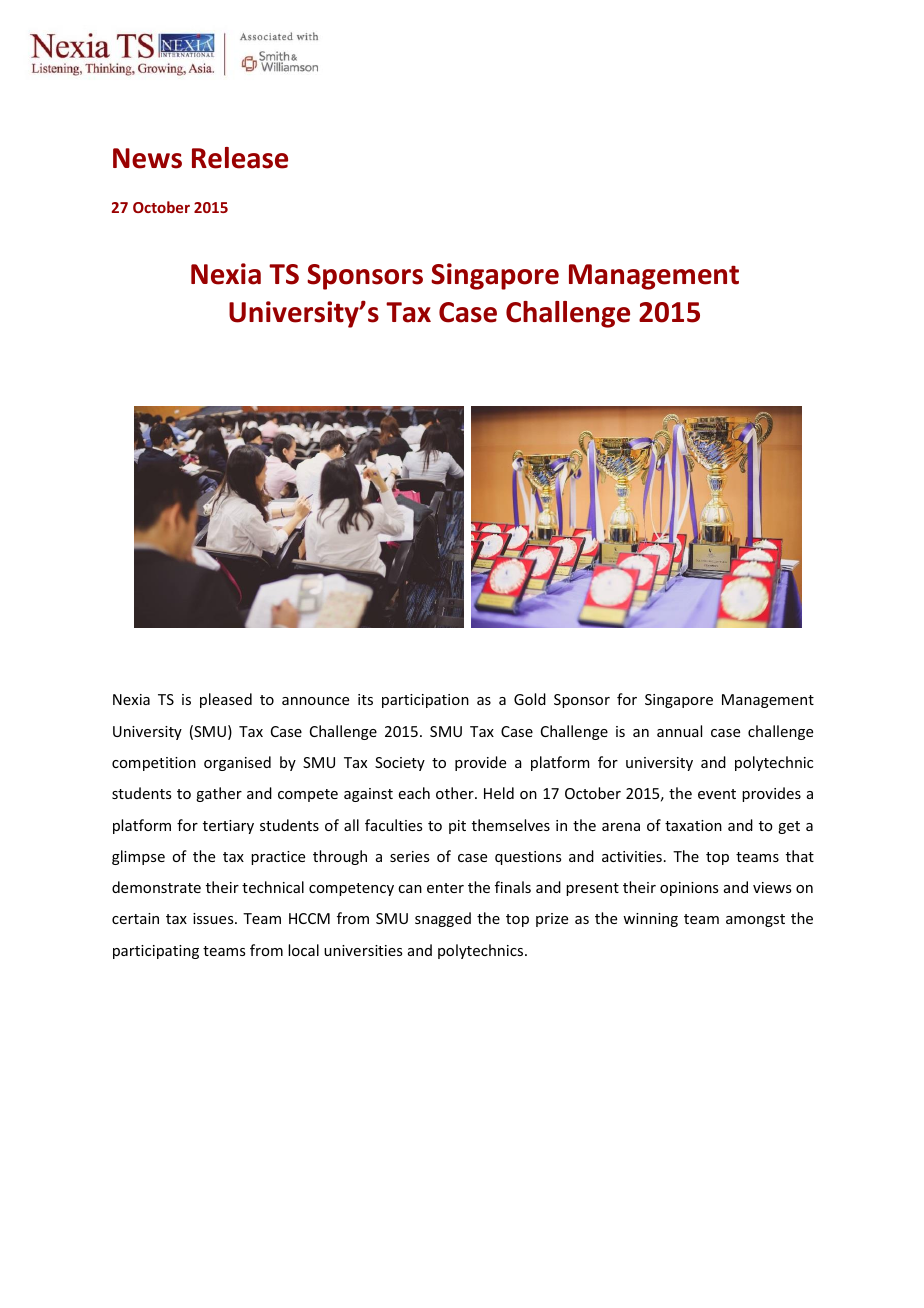 Image resolution: width=924 pixels, height=1308 pixels. I want to click on News, so click(147, 158).
